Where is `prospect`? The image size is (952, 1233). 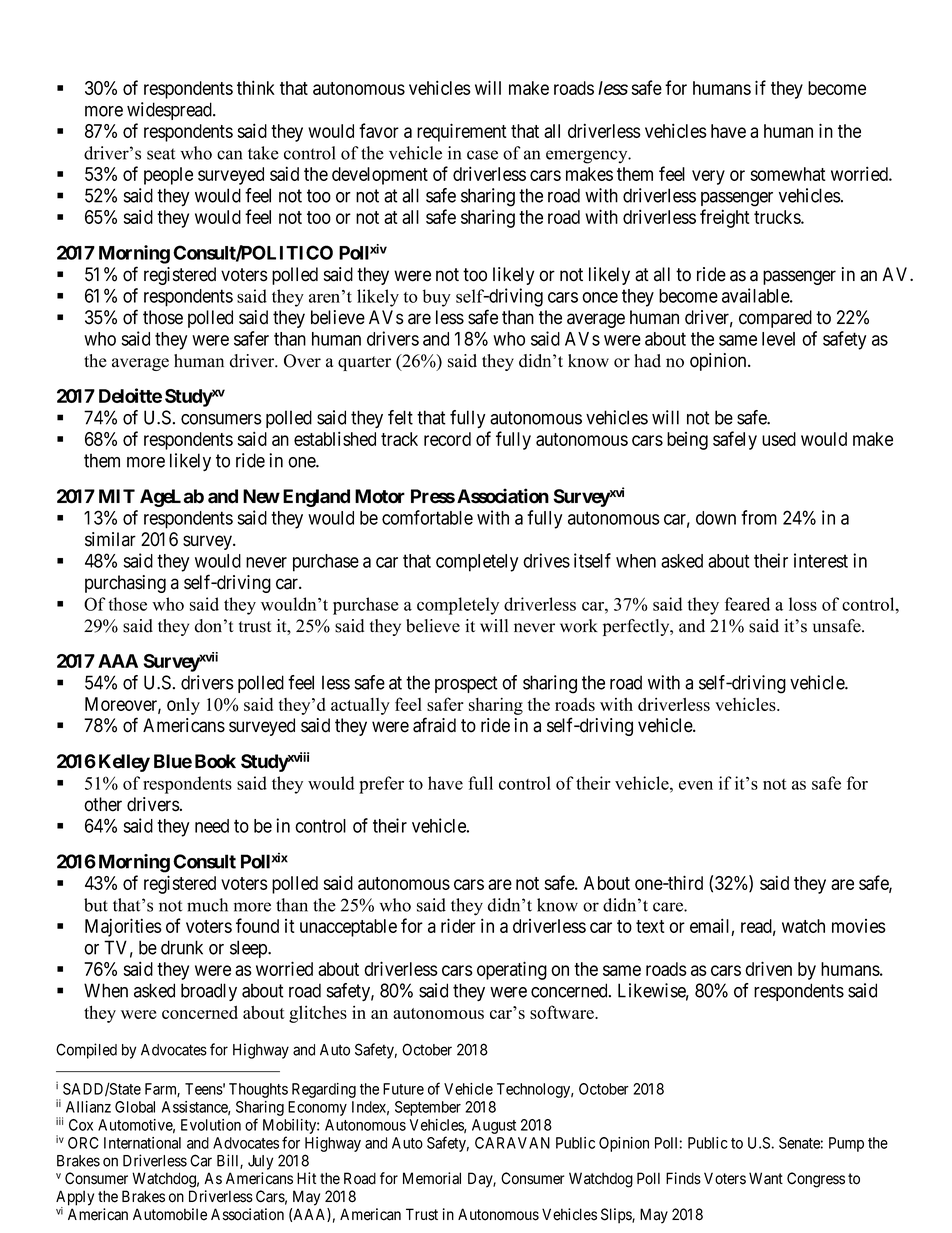
prospect is located at coordinates (466, 684).
